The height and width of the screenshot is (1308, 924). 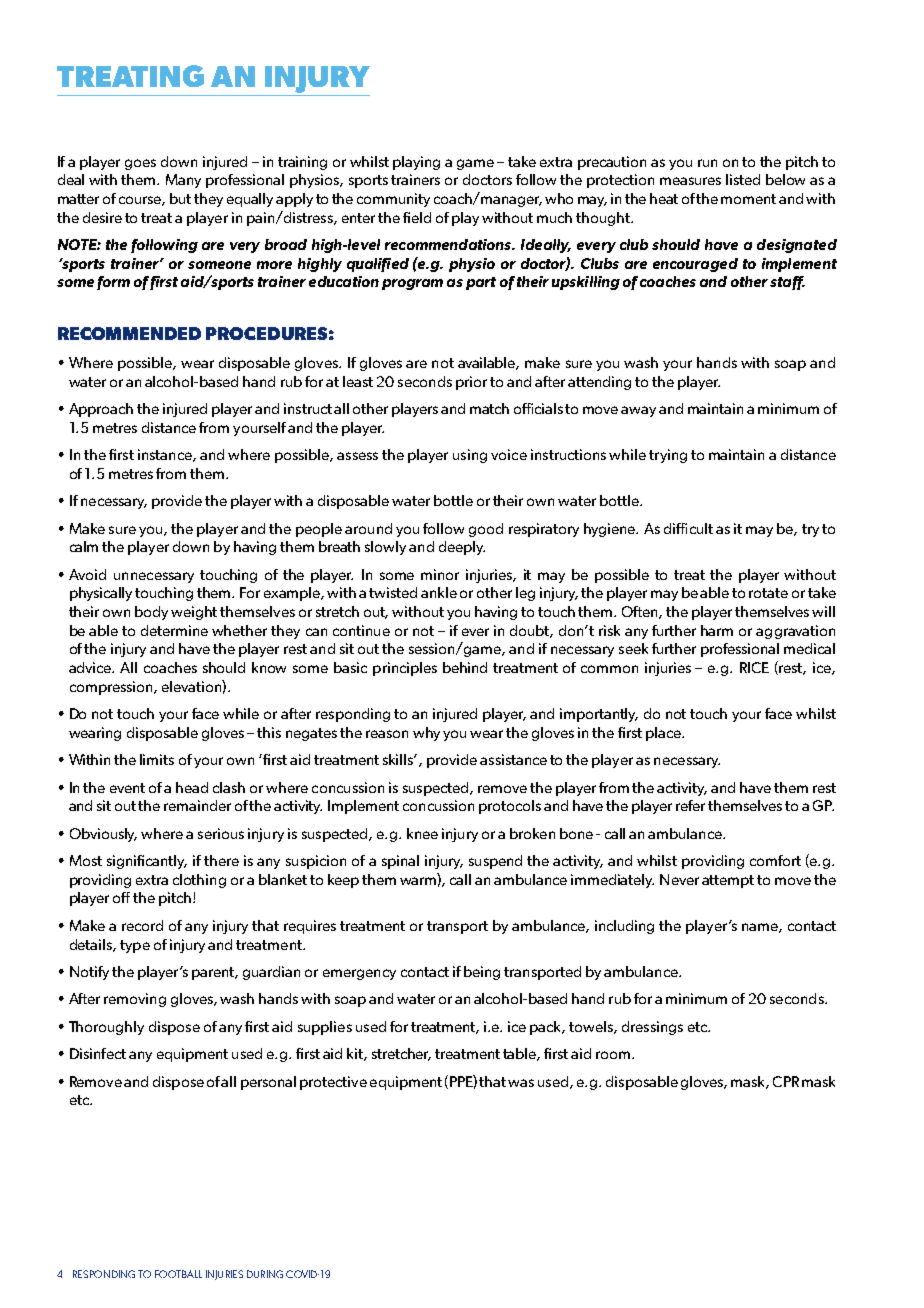 I want to click on FOOTBALL, so click(x=178, y=1274).
